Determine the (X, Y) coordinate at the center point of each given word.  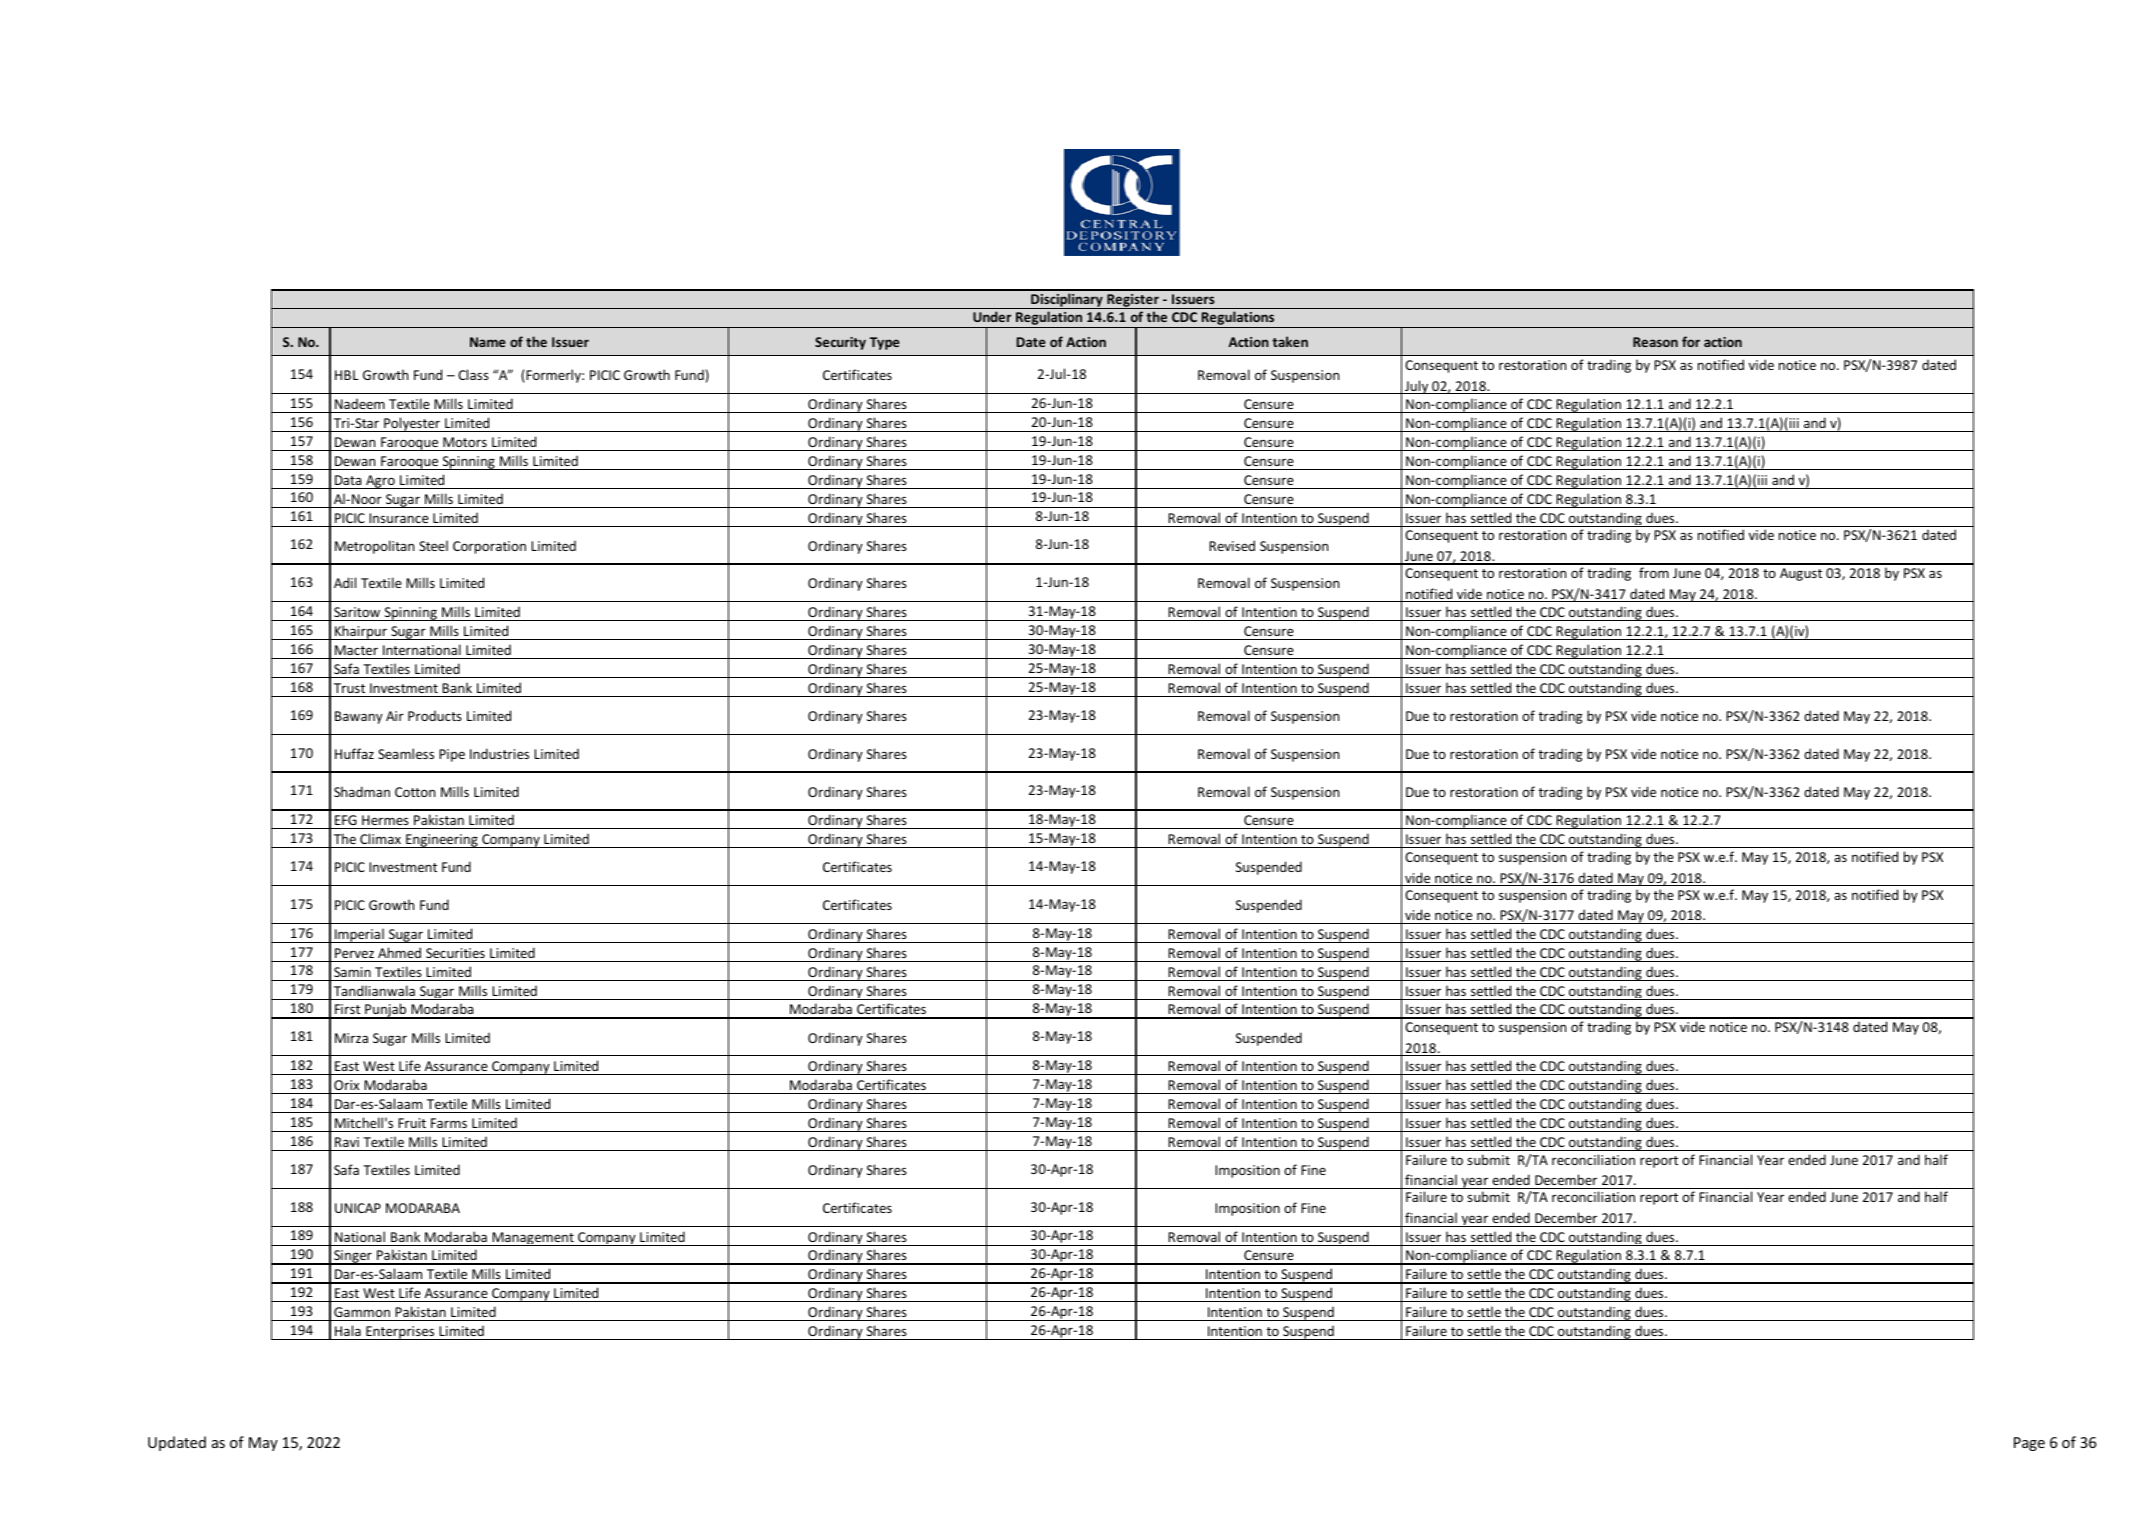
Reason (1655, 342)
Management (533, 1239)
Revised (1232, 545)
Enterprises (400, 1333)
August (1801, 574)
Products (435, 716)
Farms (449, 1123)
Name (488, 342)
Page (2029, 1444)
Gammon (362, 1312)
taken (1290, 341)
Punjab (386, 1011)
